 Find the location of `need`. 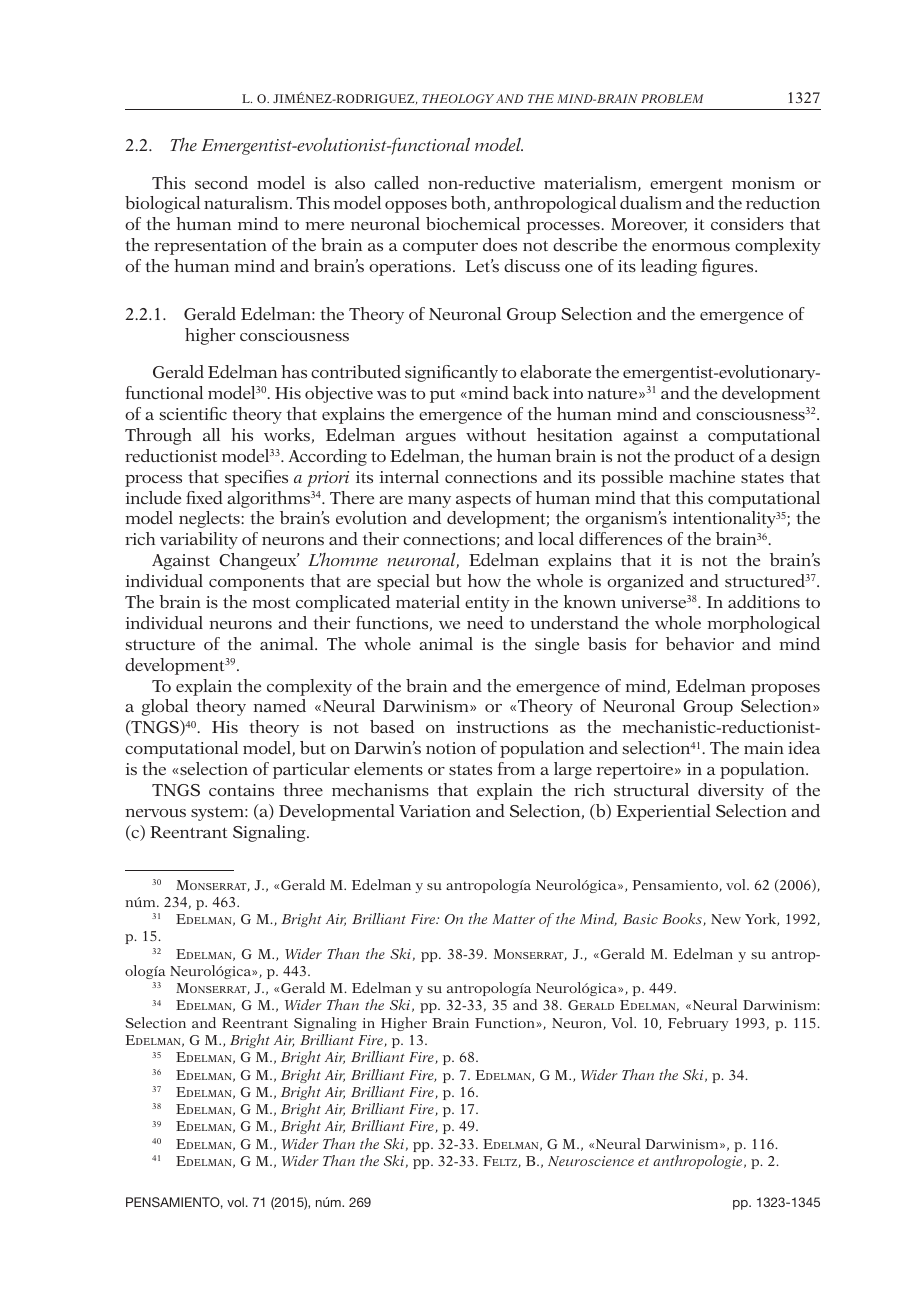

need is located at coordinates (485, 622).
